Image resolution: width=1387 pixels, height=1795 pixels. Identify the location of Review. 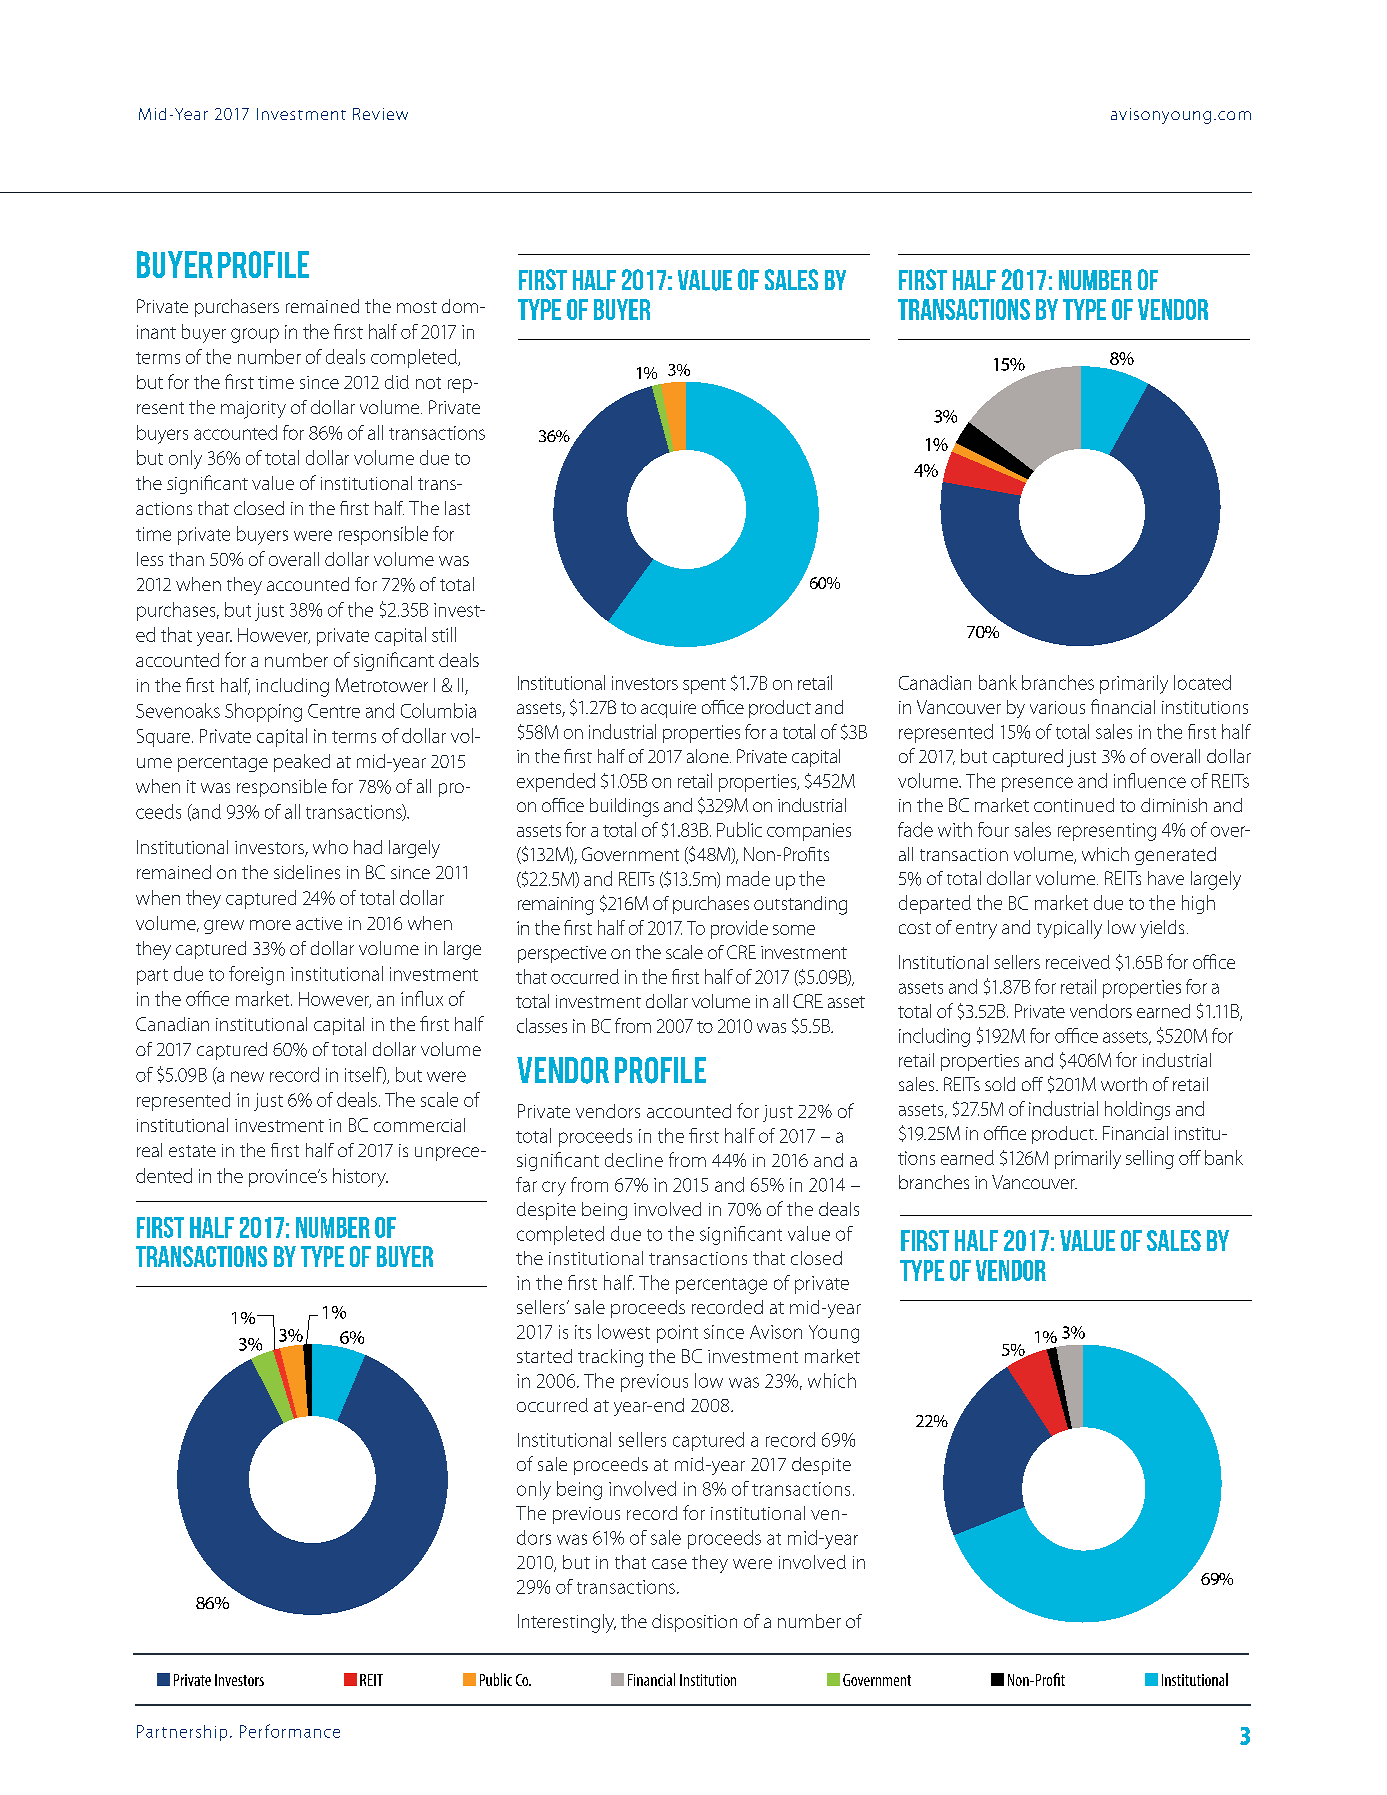
(380, 114).
